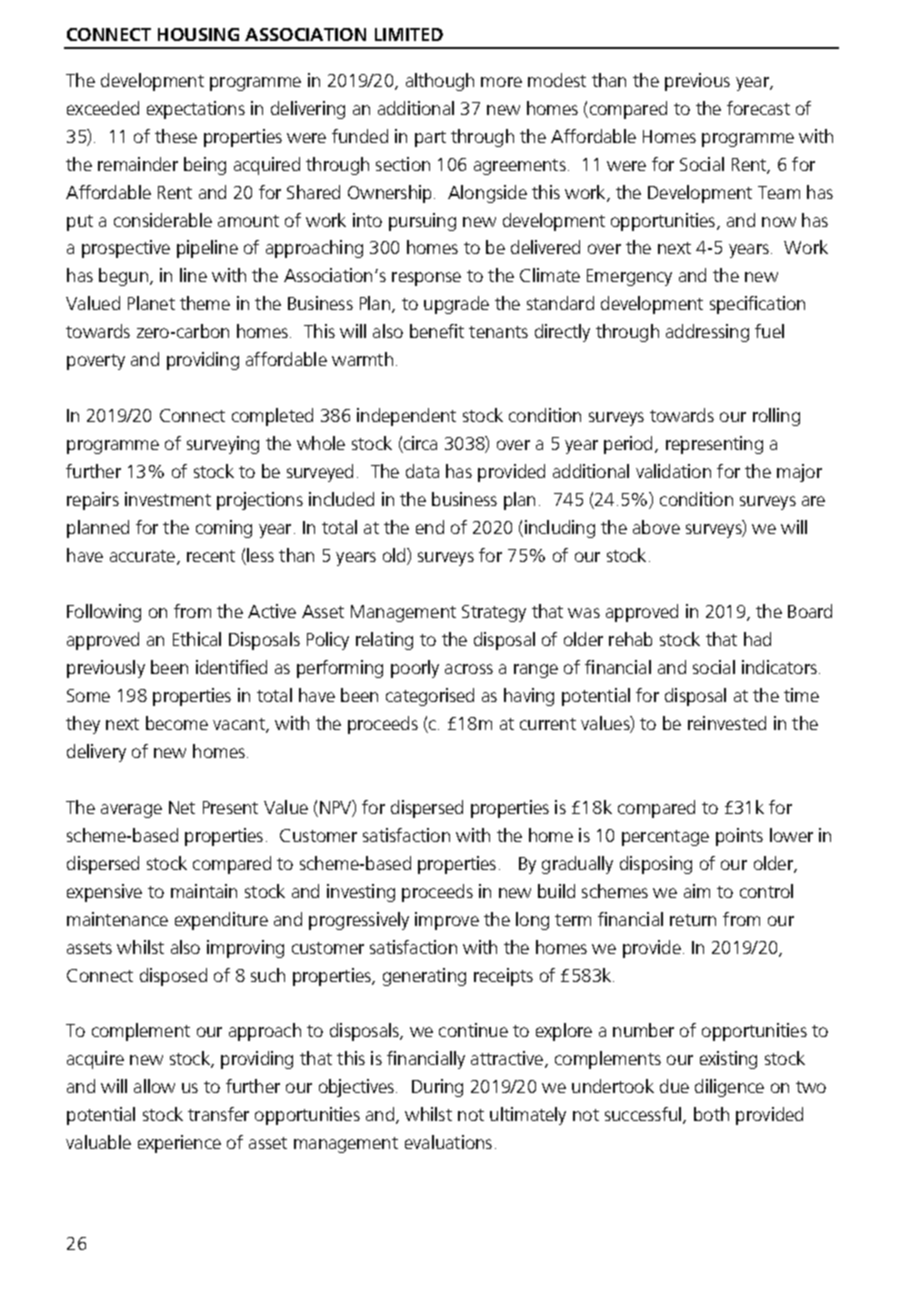  Describe the element at coordinates (757, 639) in the screenshot. I see `had` at that location.
